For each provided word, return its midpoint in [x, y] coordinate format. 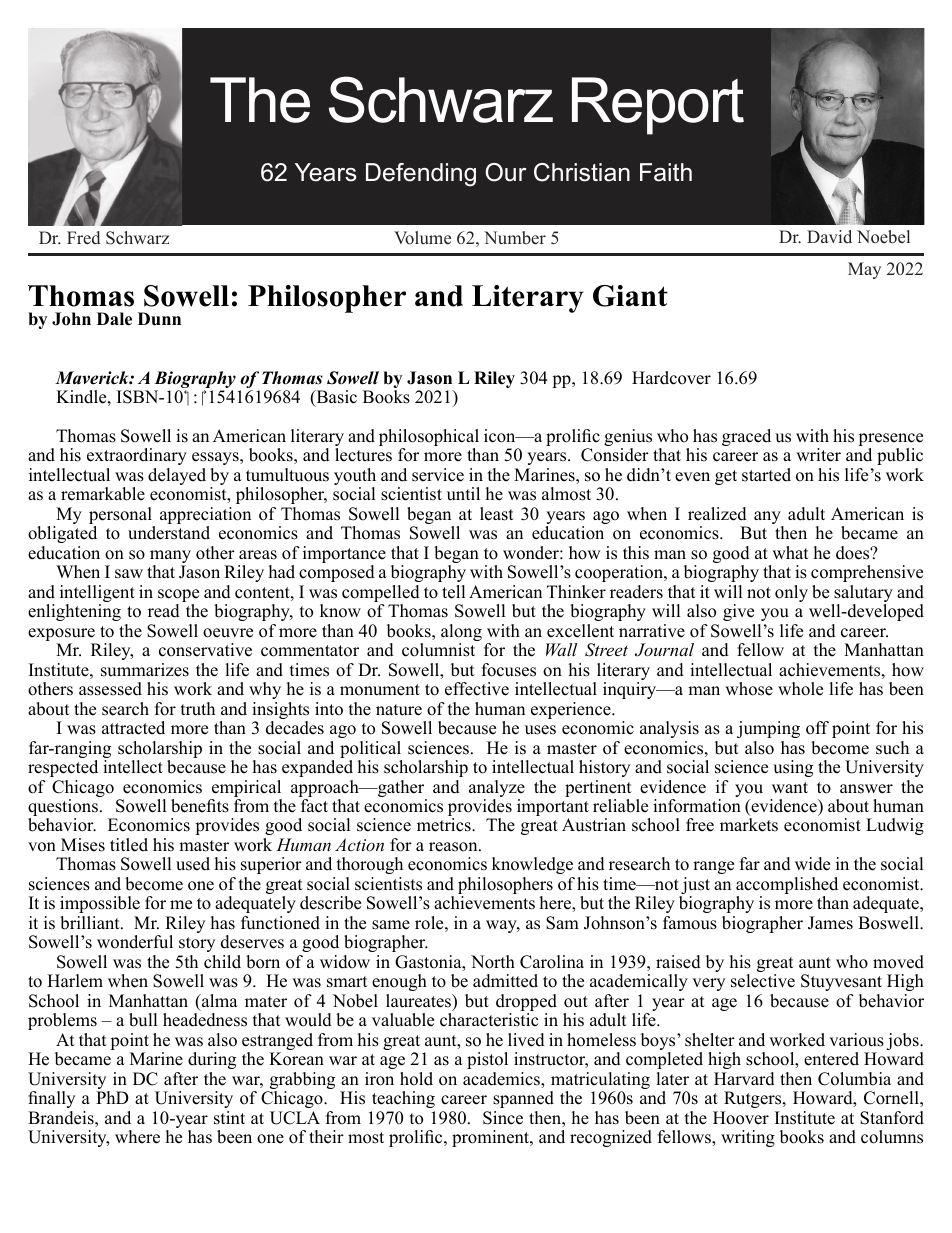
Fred [83, 238]
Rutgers [754, 1099]
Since [503, 1118]
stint [229, 1118]
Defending [421, 174]
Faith [666, 172]
